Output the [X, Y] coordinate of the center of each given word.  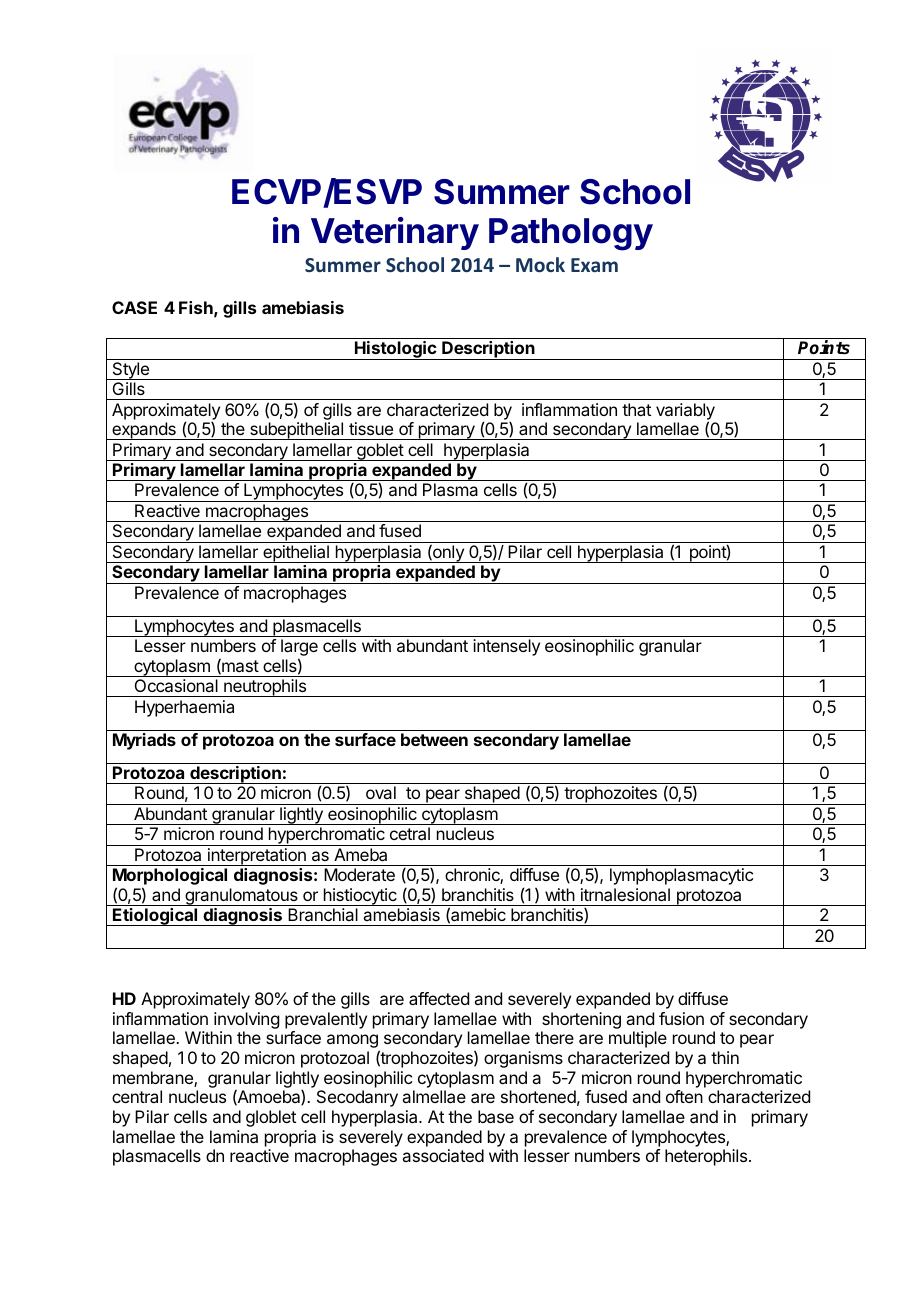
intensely [506, 647]
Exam [594, 265]
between [434, 739]
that [636, 409]
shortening [581, 1022]
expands [144, 431]
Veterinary [395, 233]
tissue [371, 428]
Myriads [144, 741]
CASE [134, 307]
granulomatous [241, 897]
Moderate [359, 874]
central [137, 1096]
